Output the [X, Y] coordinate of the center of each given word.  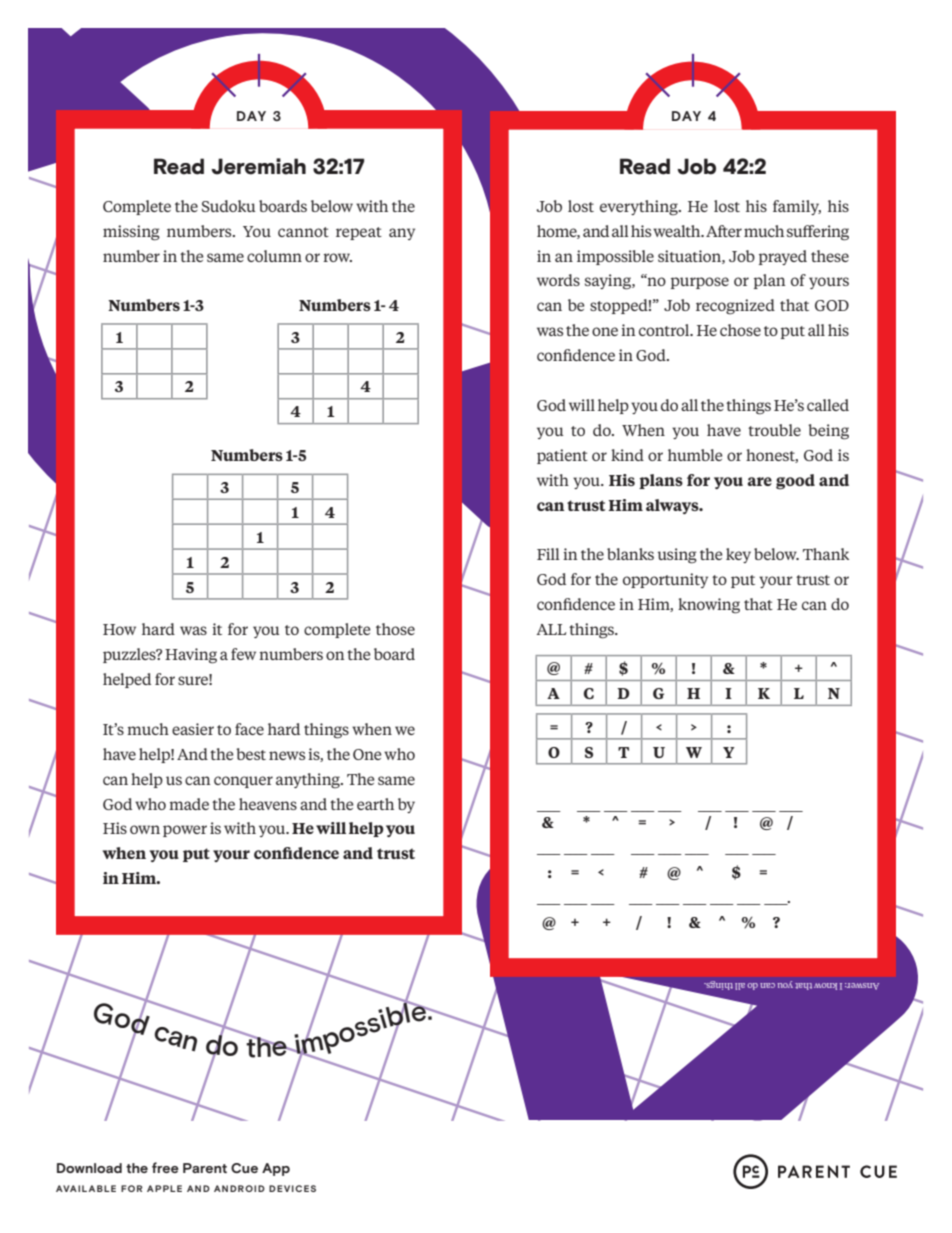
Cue [244, 1168]
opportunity [665, 580]
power [185, 831]
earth [375, 804]
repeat [359, 233]
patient [562, 456]
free [165, 1167]
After [724, 231]
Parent [205, 1168]
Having [191, 656]
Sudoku [229, 206]
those [395, 629]
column [274, 256]
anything [309, 781]
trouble [774, 430]
